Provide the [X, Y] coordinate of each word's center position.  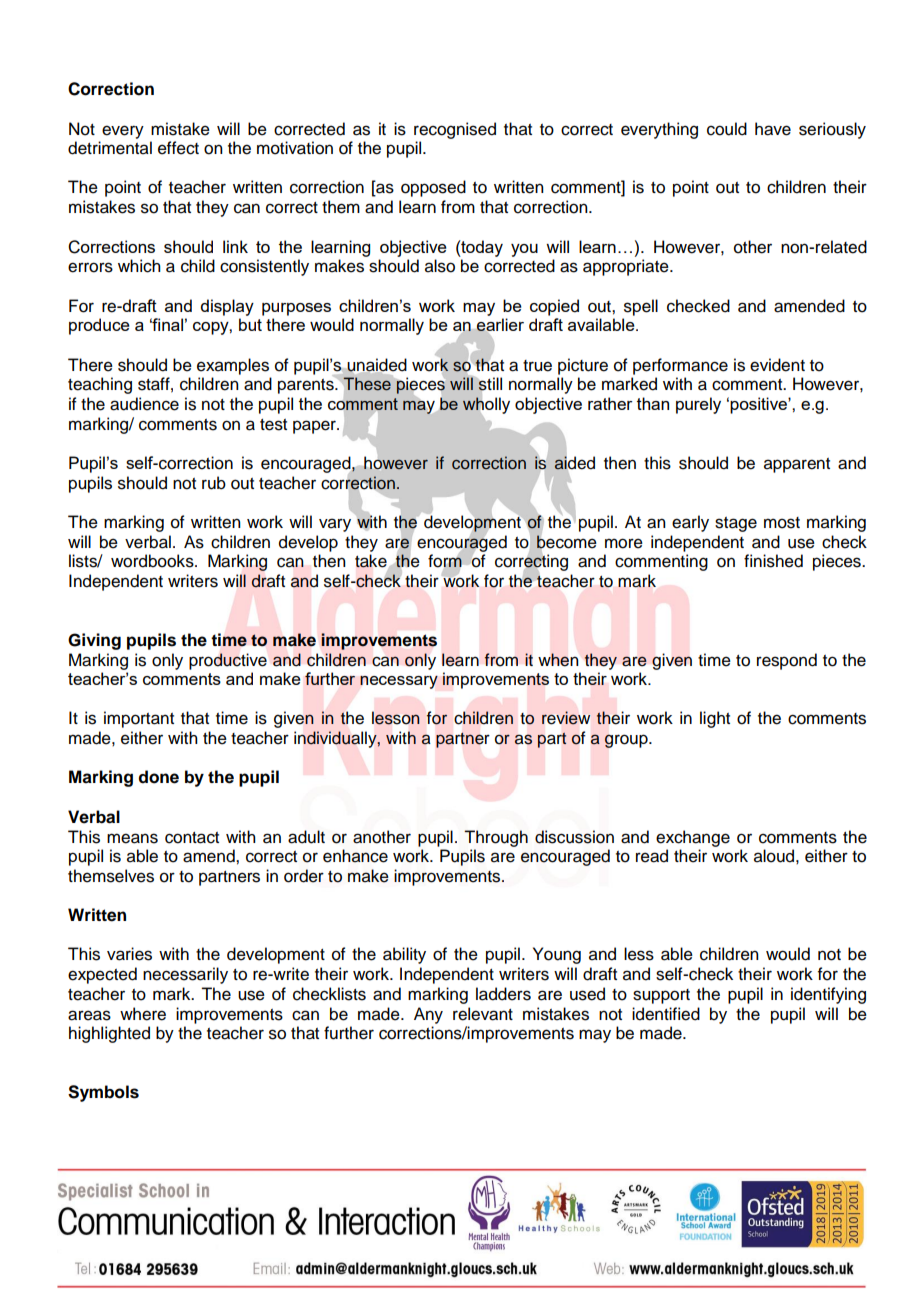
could [727, 129]
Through [496, 838]
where [143, 1014]
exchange [693, 838]
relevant [483, 1014]
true [537, 366]
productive [228, 661]
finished [773, 561]
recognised [455, 130]
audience [144, 404]
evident [777, 365]
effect [178, 148]
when [558, 660]
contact [192, 838]
